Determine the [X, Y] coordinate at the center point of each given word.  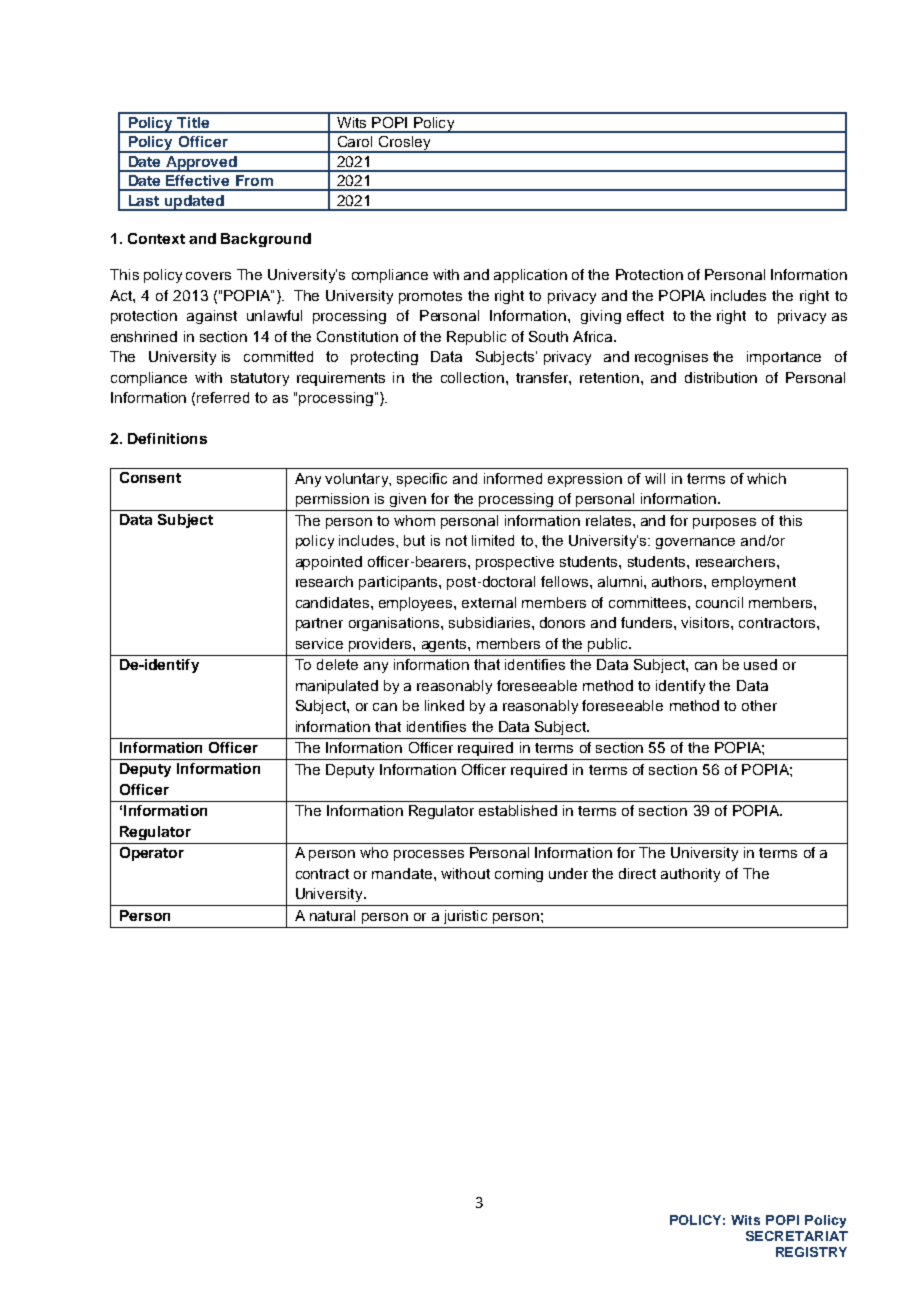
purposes [724, 523]
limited [493, 540]
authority [690, 875]
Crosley [404, 144]
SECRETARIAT [797, 1236]
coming [519, 875]
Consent [150, 477]
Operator [152, 854]
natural [332, 915]
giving [601, 317]
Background [266, 240]
